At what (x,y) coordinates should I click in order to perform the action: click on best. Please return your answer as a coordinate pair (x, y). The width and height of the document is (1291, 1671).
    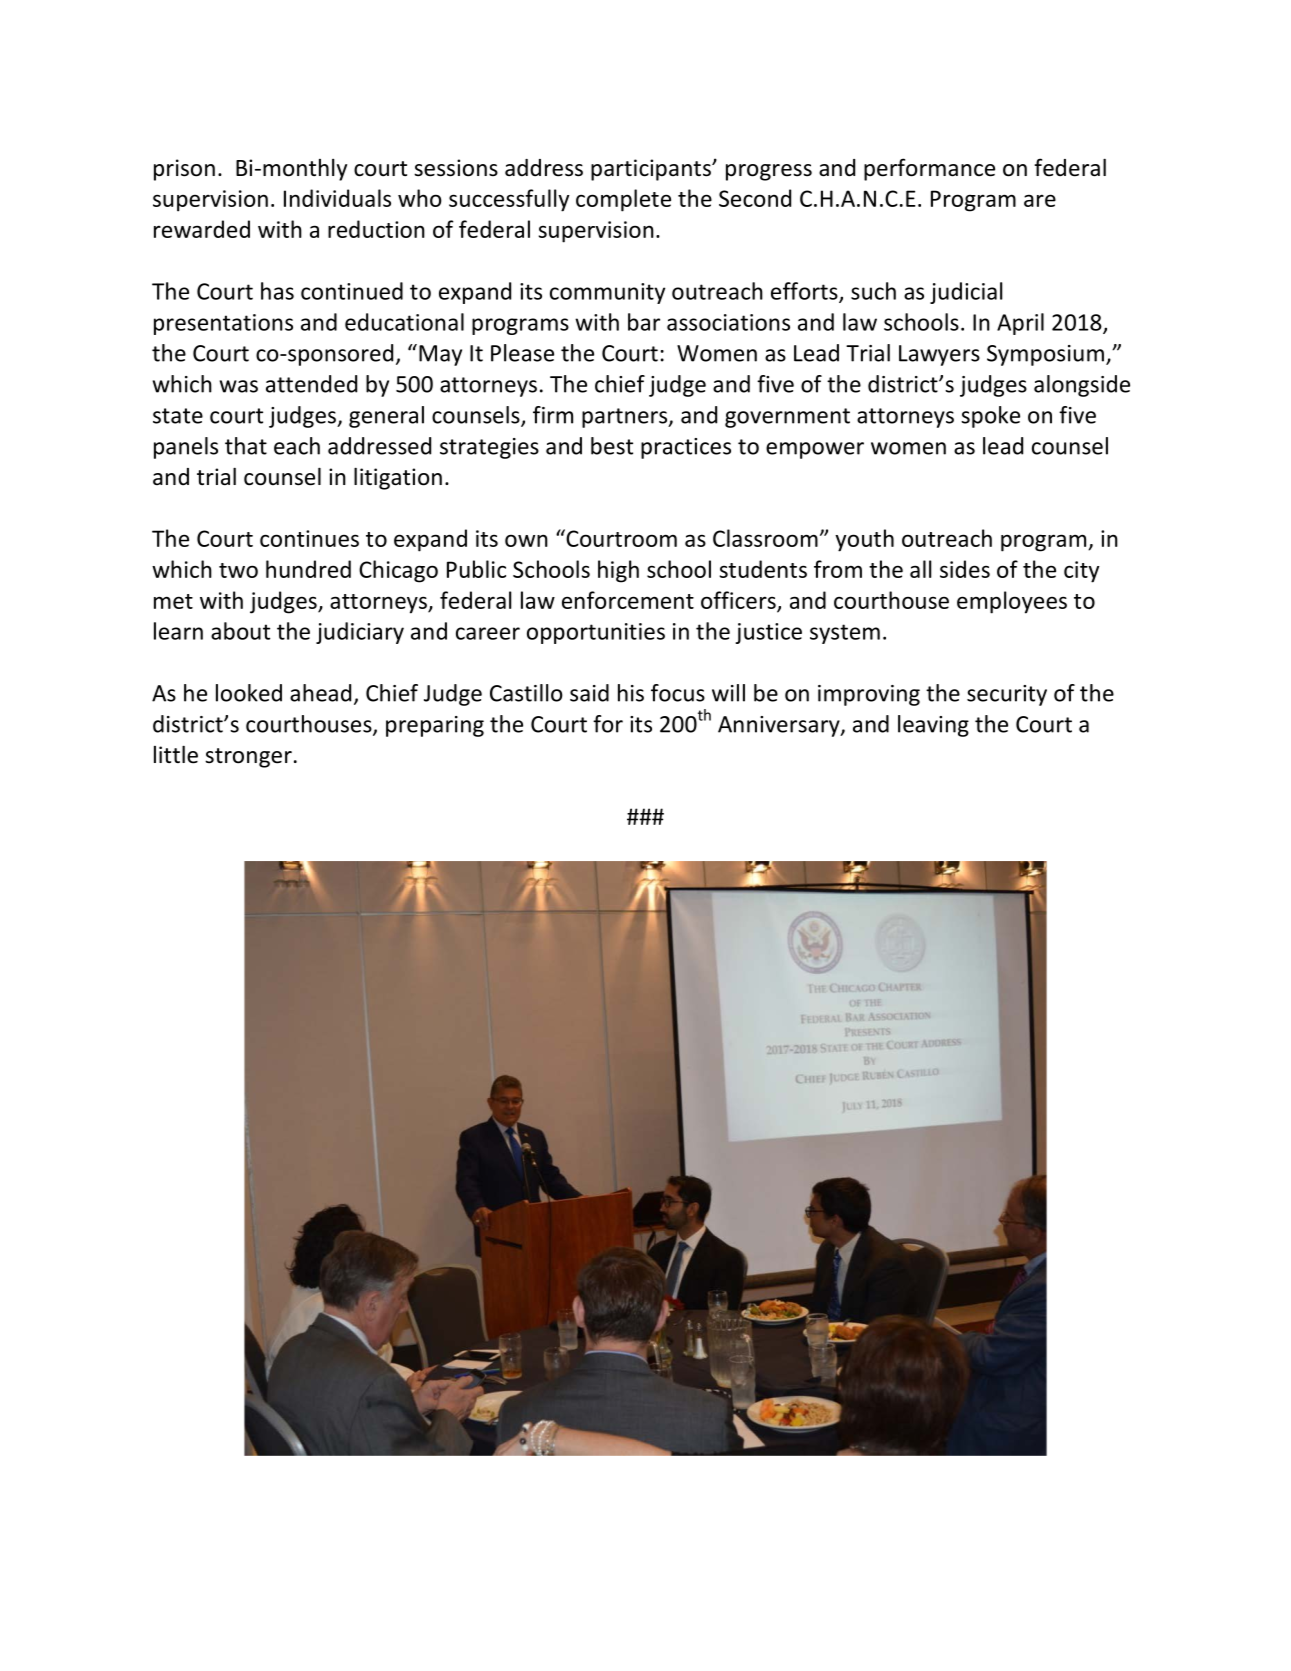
    Looking at the image, I should click on (612, 446).
